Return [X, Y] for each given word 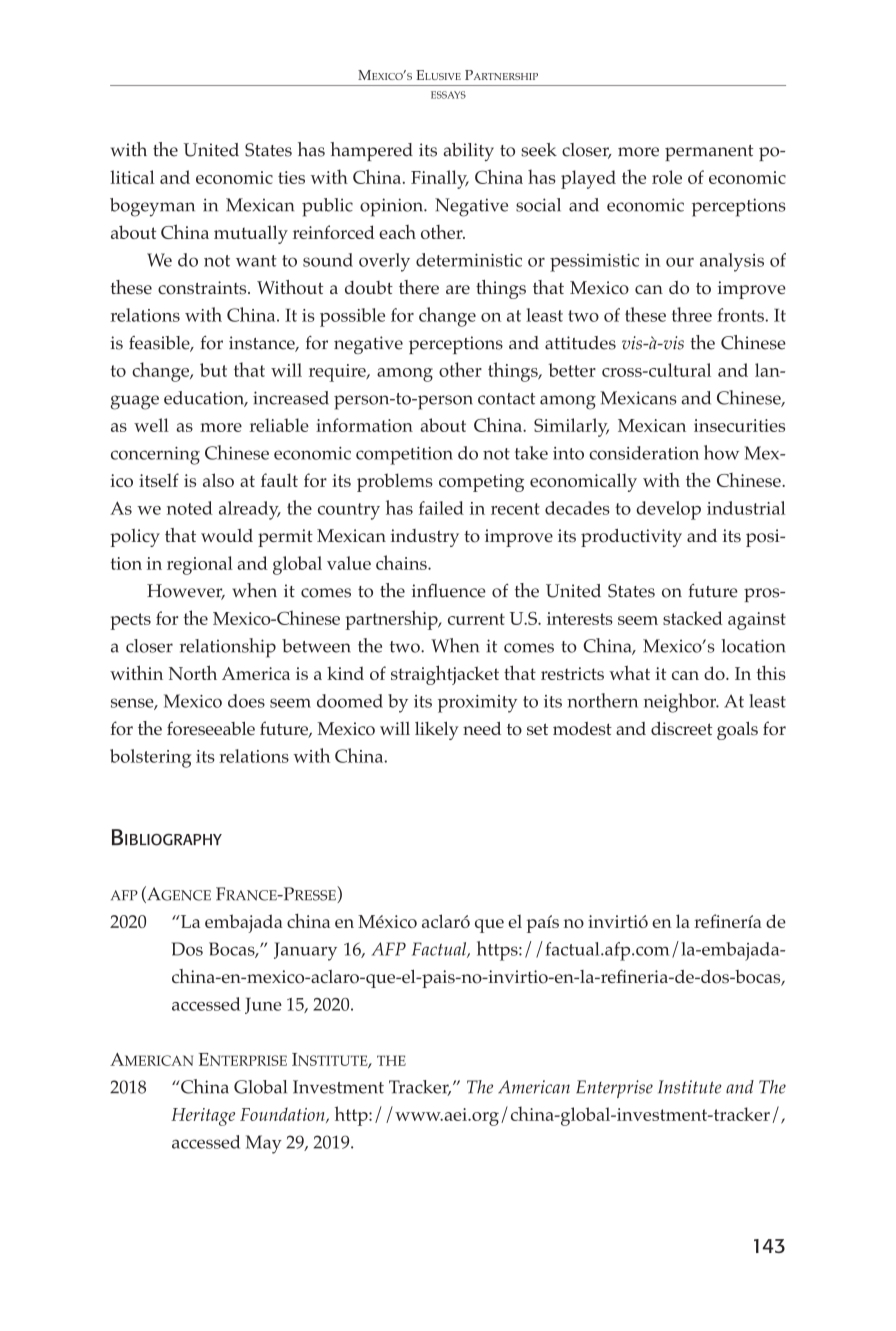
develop [668, 510]
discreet [682, 729]
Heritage [203, 1117]
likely [437, 730]
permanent [709, 153]
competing [481, 483]
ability [468, 152]
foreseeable [211, 728]
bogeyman [152, 207]
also [218, 480]
